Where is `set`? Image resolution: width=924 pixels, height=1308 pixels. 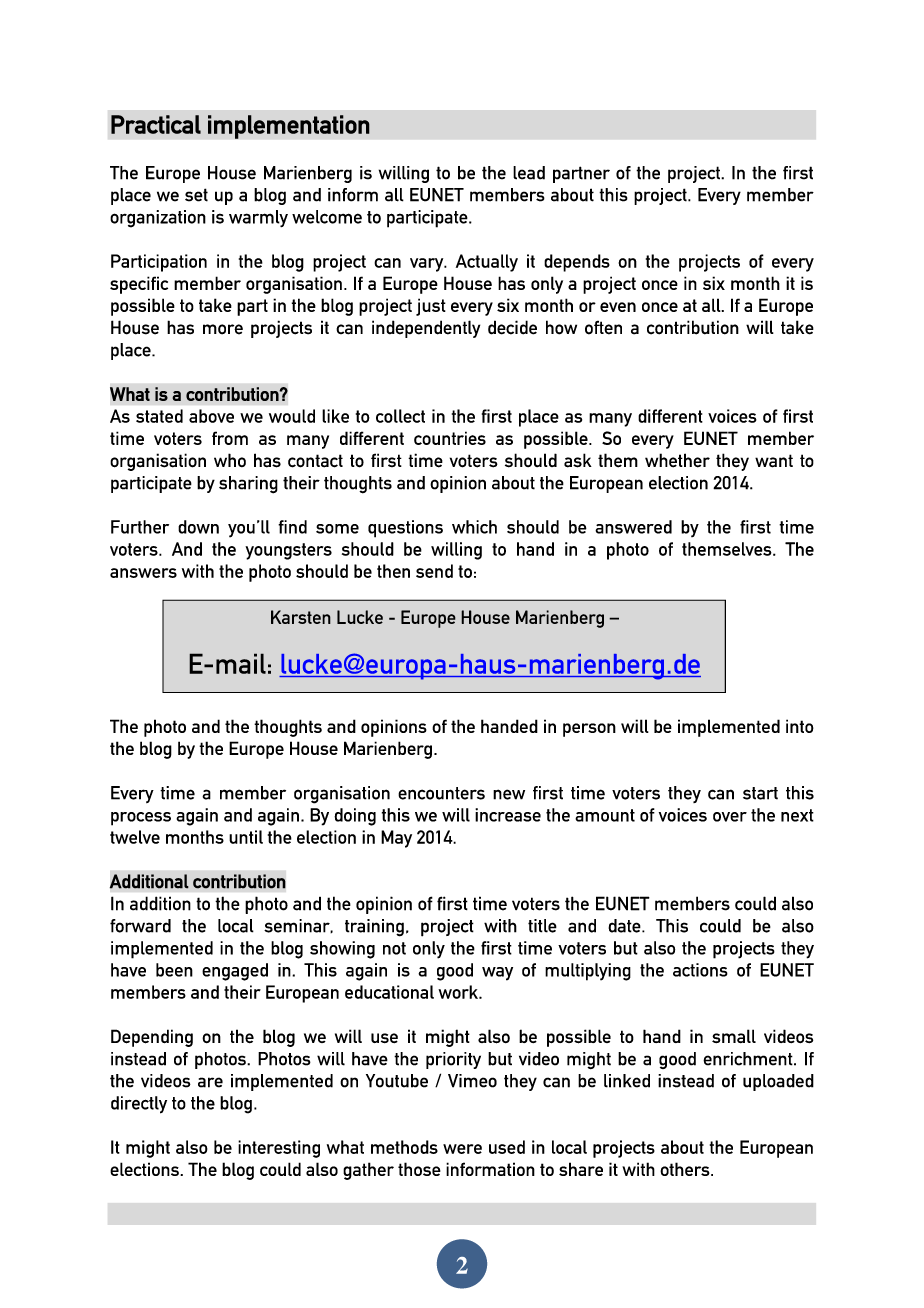 set is located at coordinates (196, 195).
